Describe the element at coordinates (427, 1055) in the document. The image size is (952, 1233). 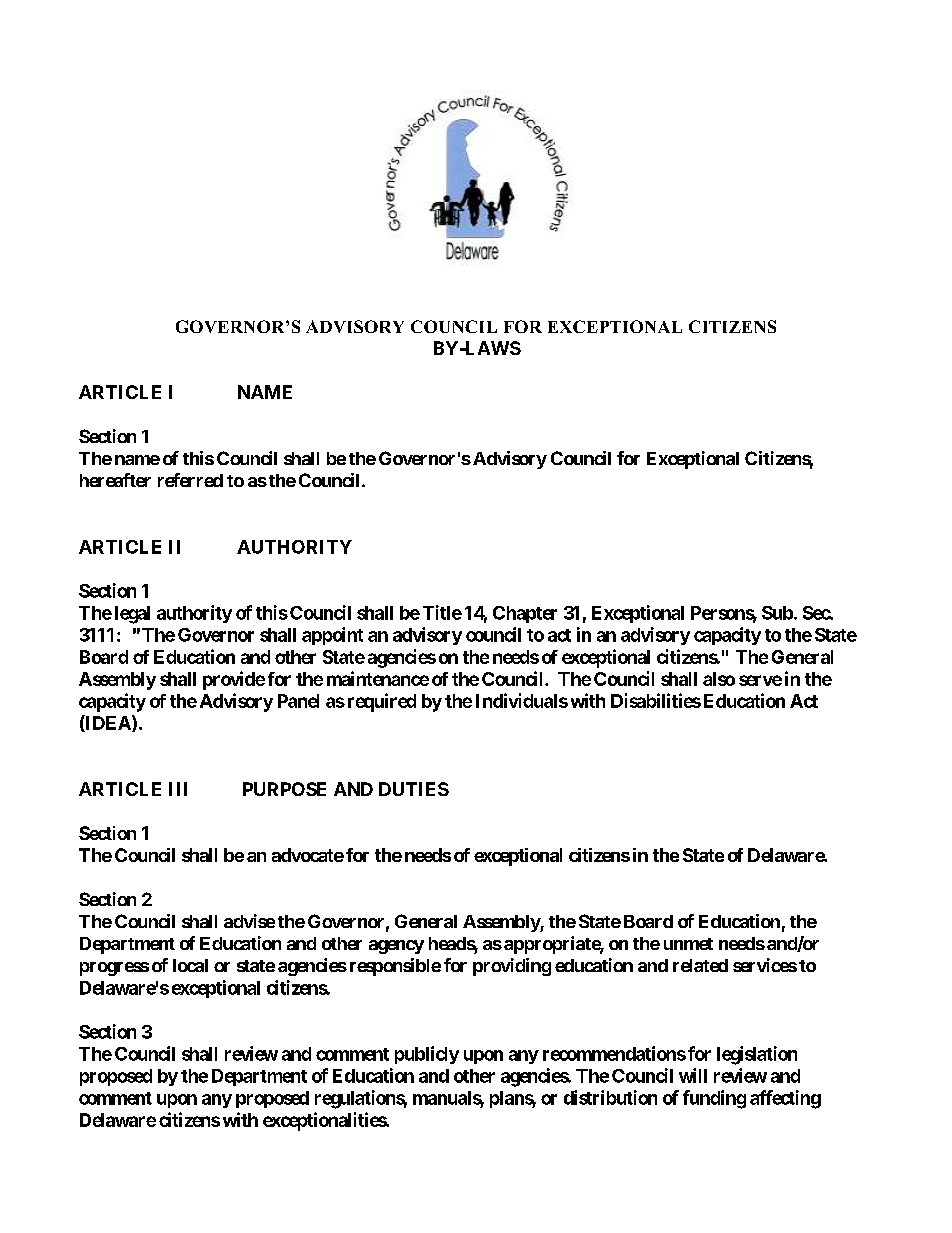
I see `publicly` at that location.
